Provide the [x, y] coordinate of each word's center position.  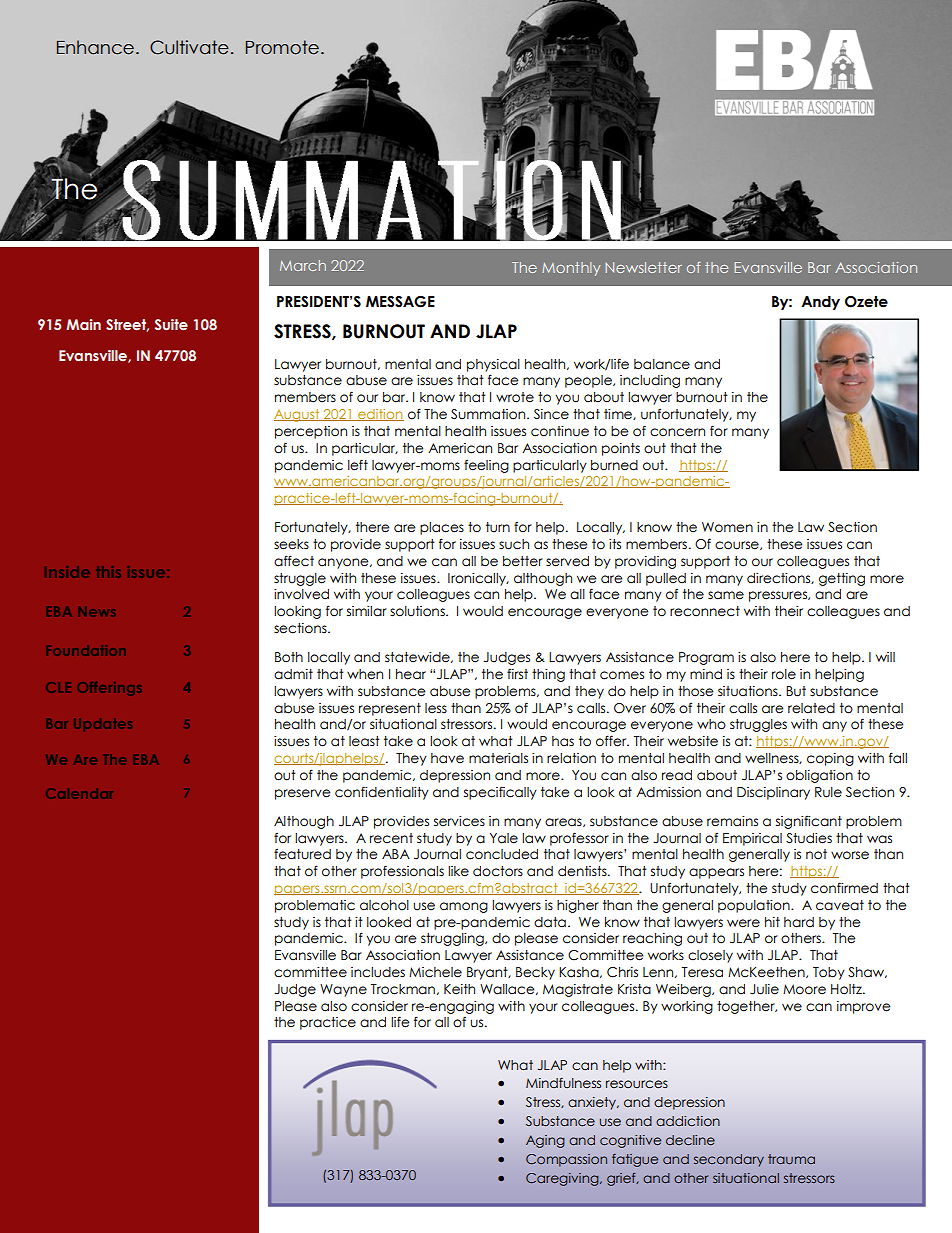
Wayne [343, 990]
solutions [418, 611]
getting [842, 579]
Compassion [566, 1160]
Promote [282, 47]
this [108, 572]
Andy [820, 303]
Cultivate [189, 47]
